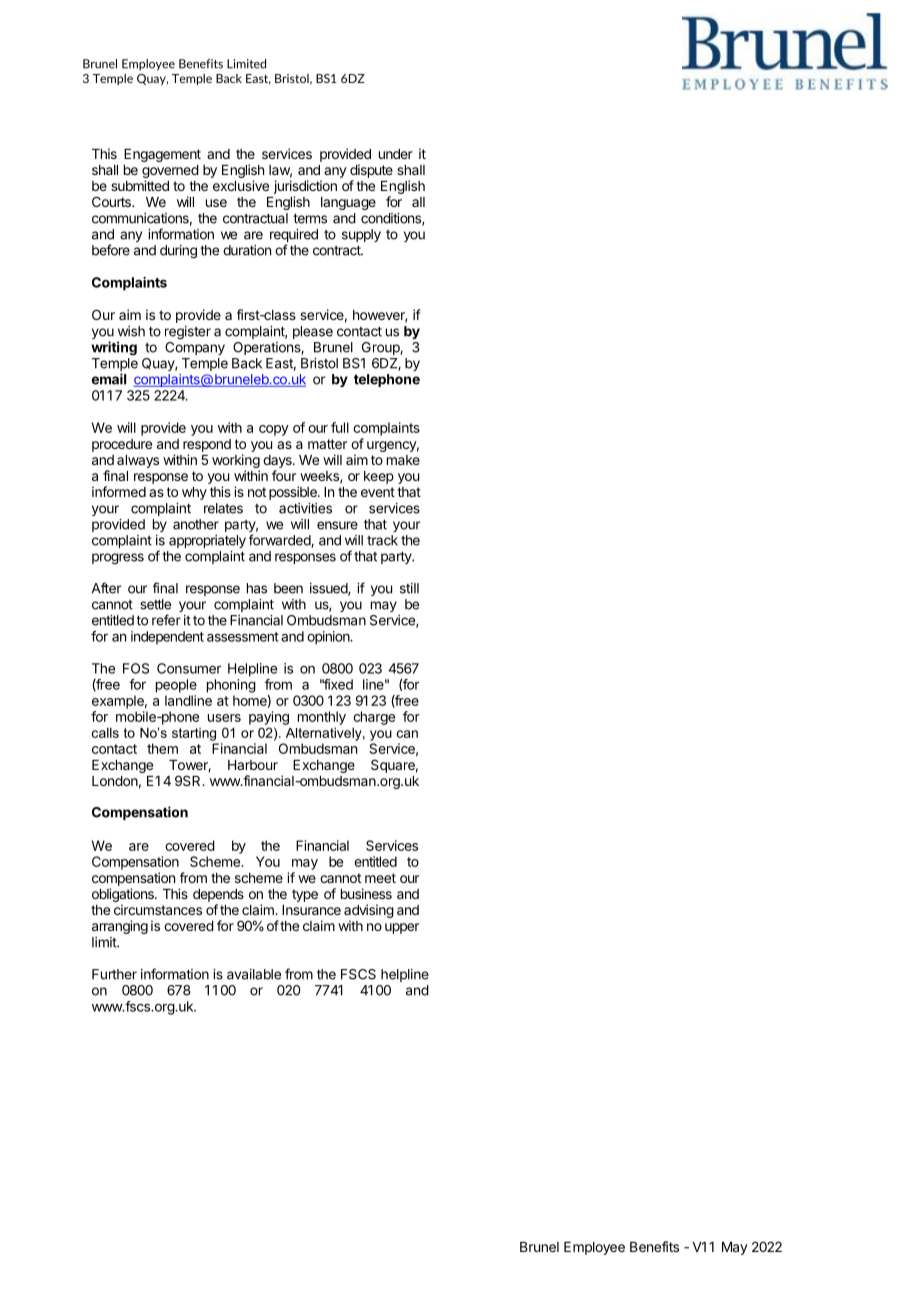 Image resolution: width=924 pixels, height=1307 pixels. I want to click on dispute, so click(371, 171).
